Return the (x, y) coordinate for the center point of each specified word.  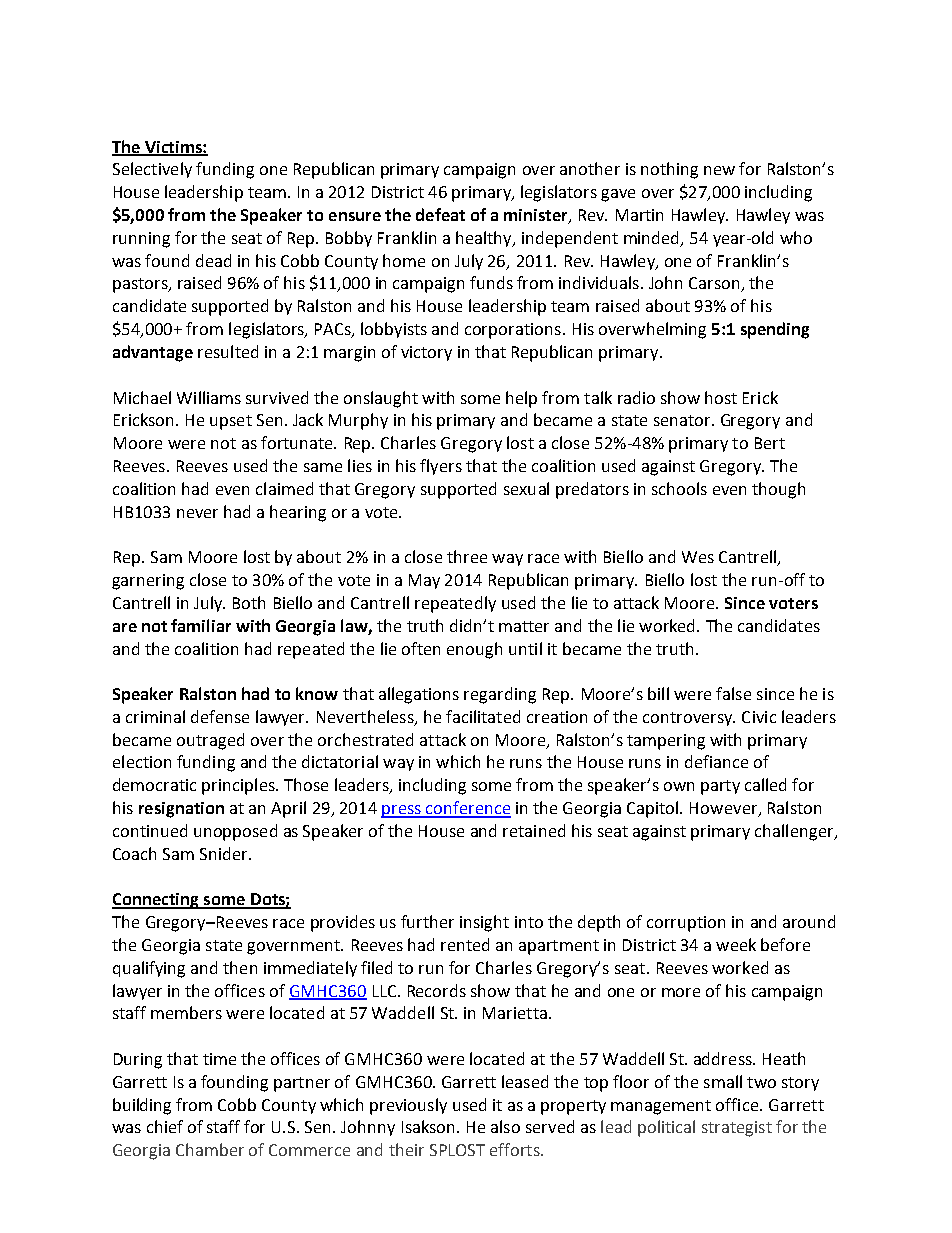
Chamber (210, 1149)
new (719, 170)
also (505, 1126)
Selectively (152, 170)
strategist (737, 1129)
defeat (440, 214)
